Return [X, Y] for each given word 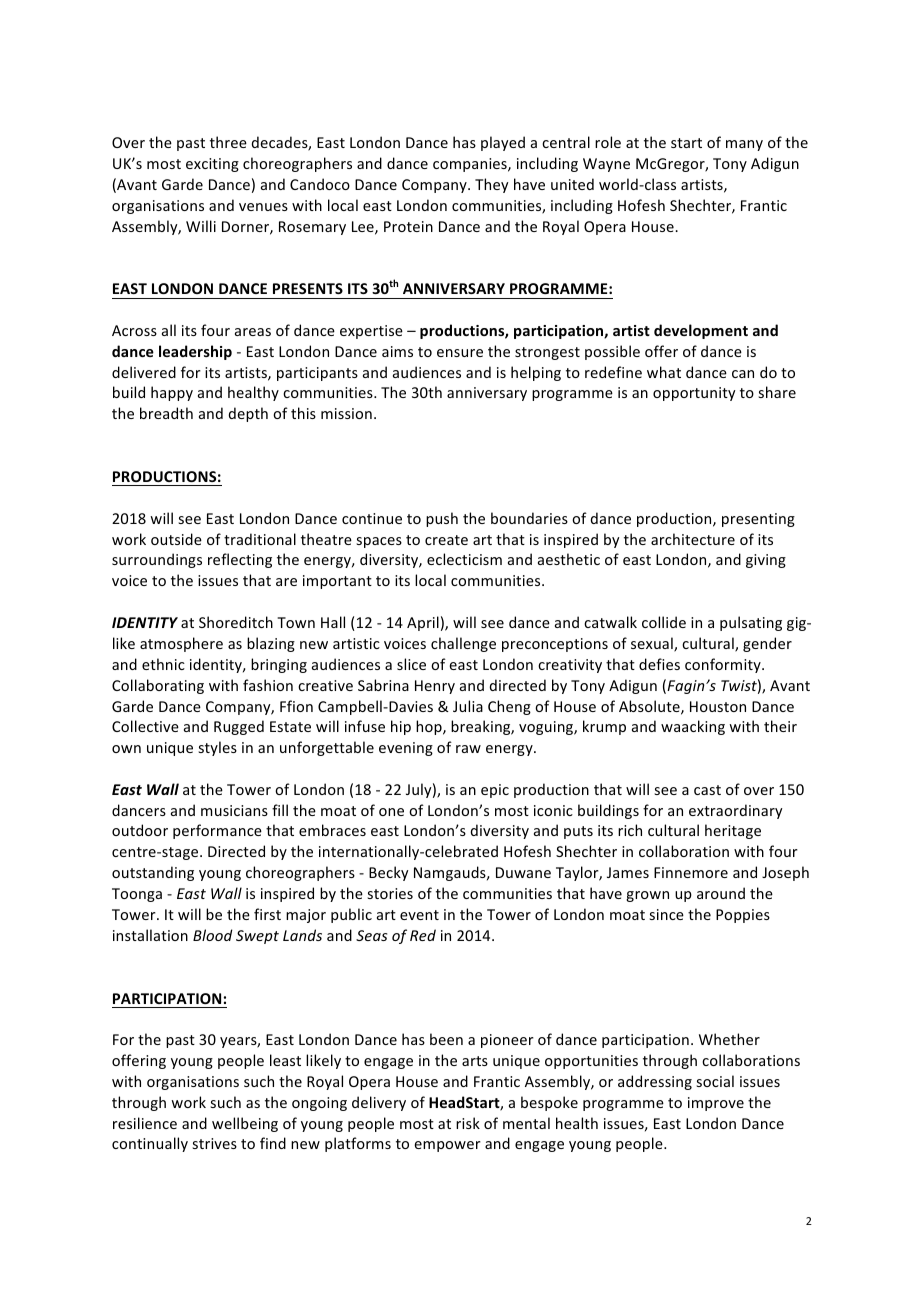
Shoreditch [236, 622]
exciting [212, 165]
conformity [724, 665]
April [423, 623]
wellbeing [245, 1124]
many [744, 145]
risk [468, 1123]
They [491, 185]
